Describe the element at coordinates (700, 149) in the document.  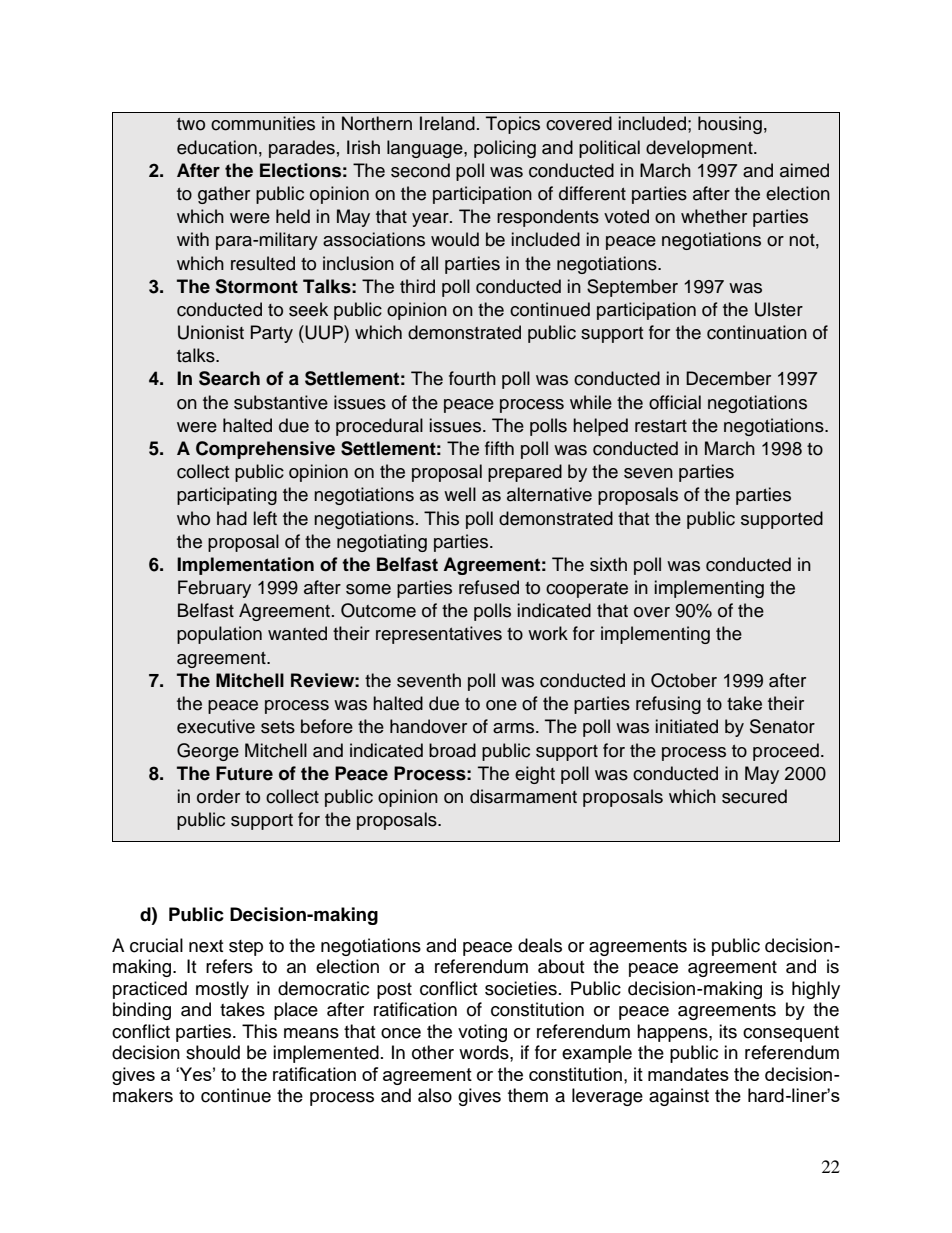
I see `development` at that location.
